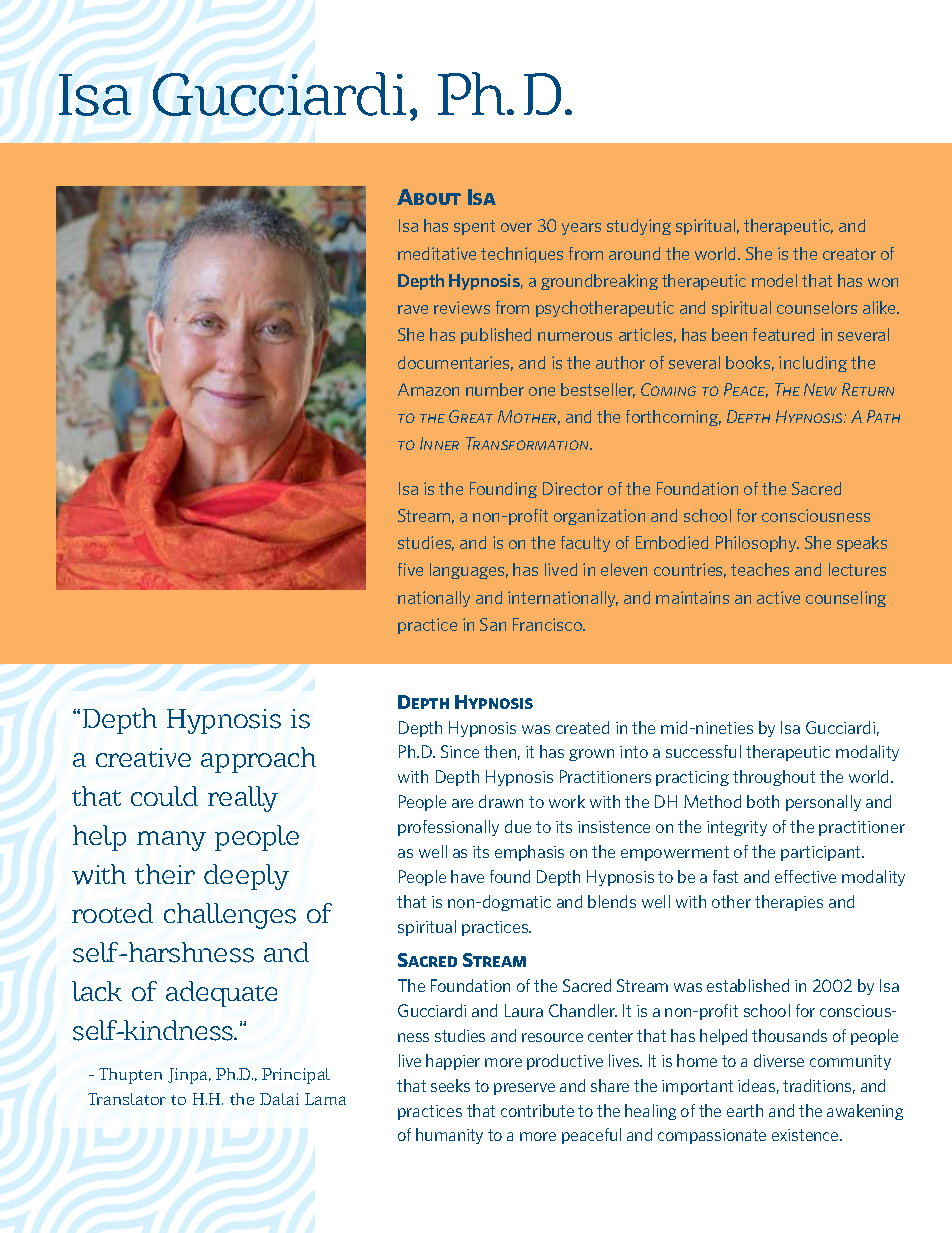 The height and width of the document is (1233, 952). I want to click on creator, so click(849, 254).
